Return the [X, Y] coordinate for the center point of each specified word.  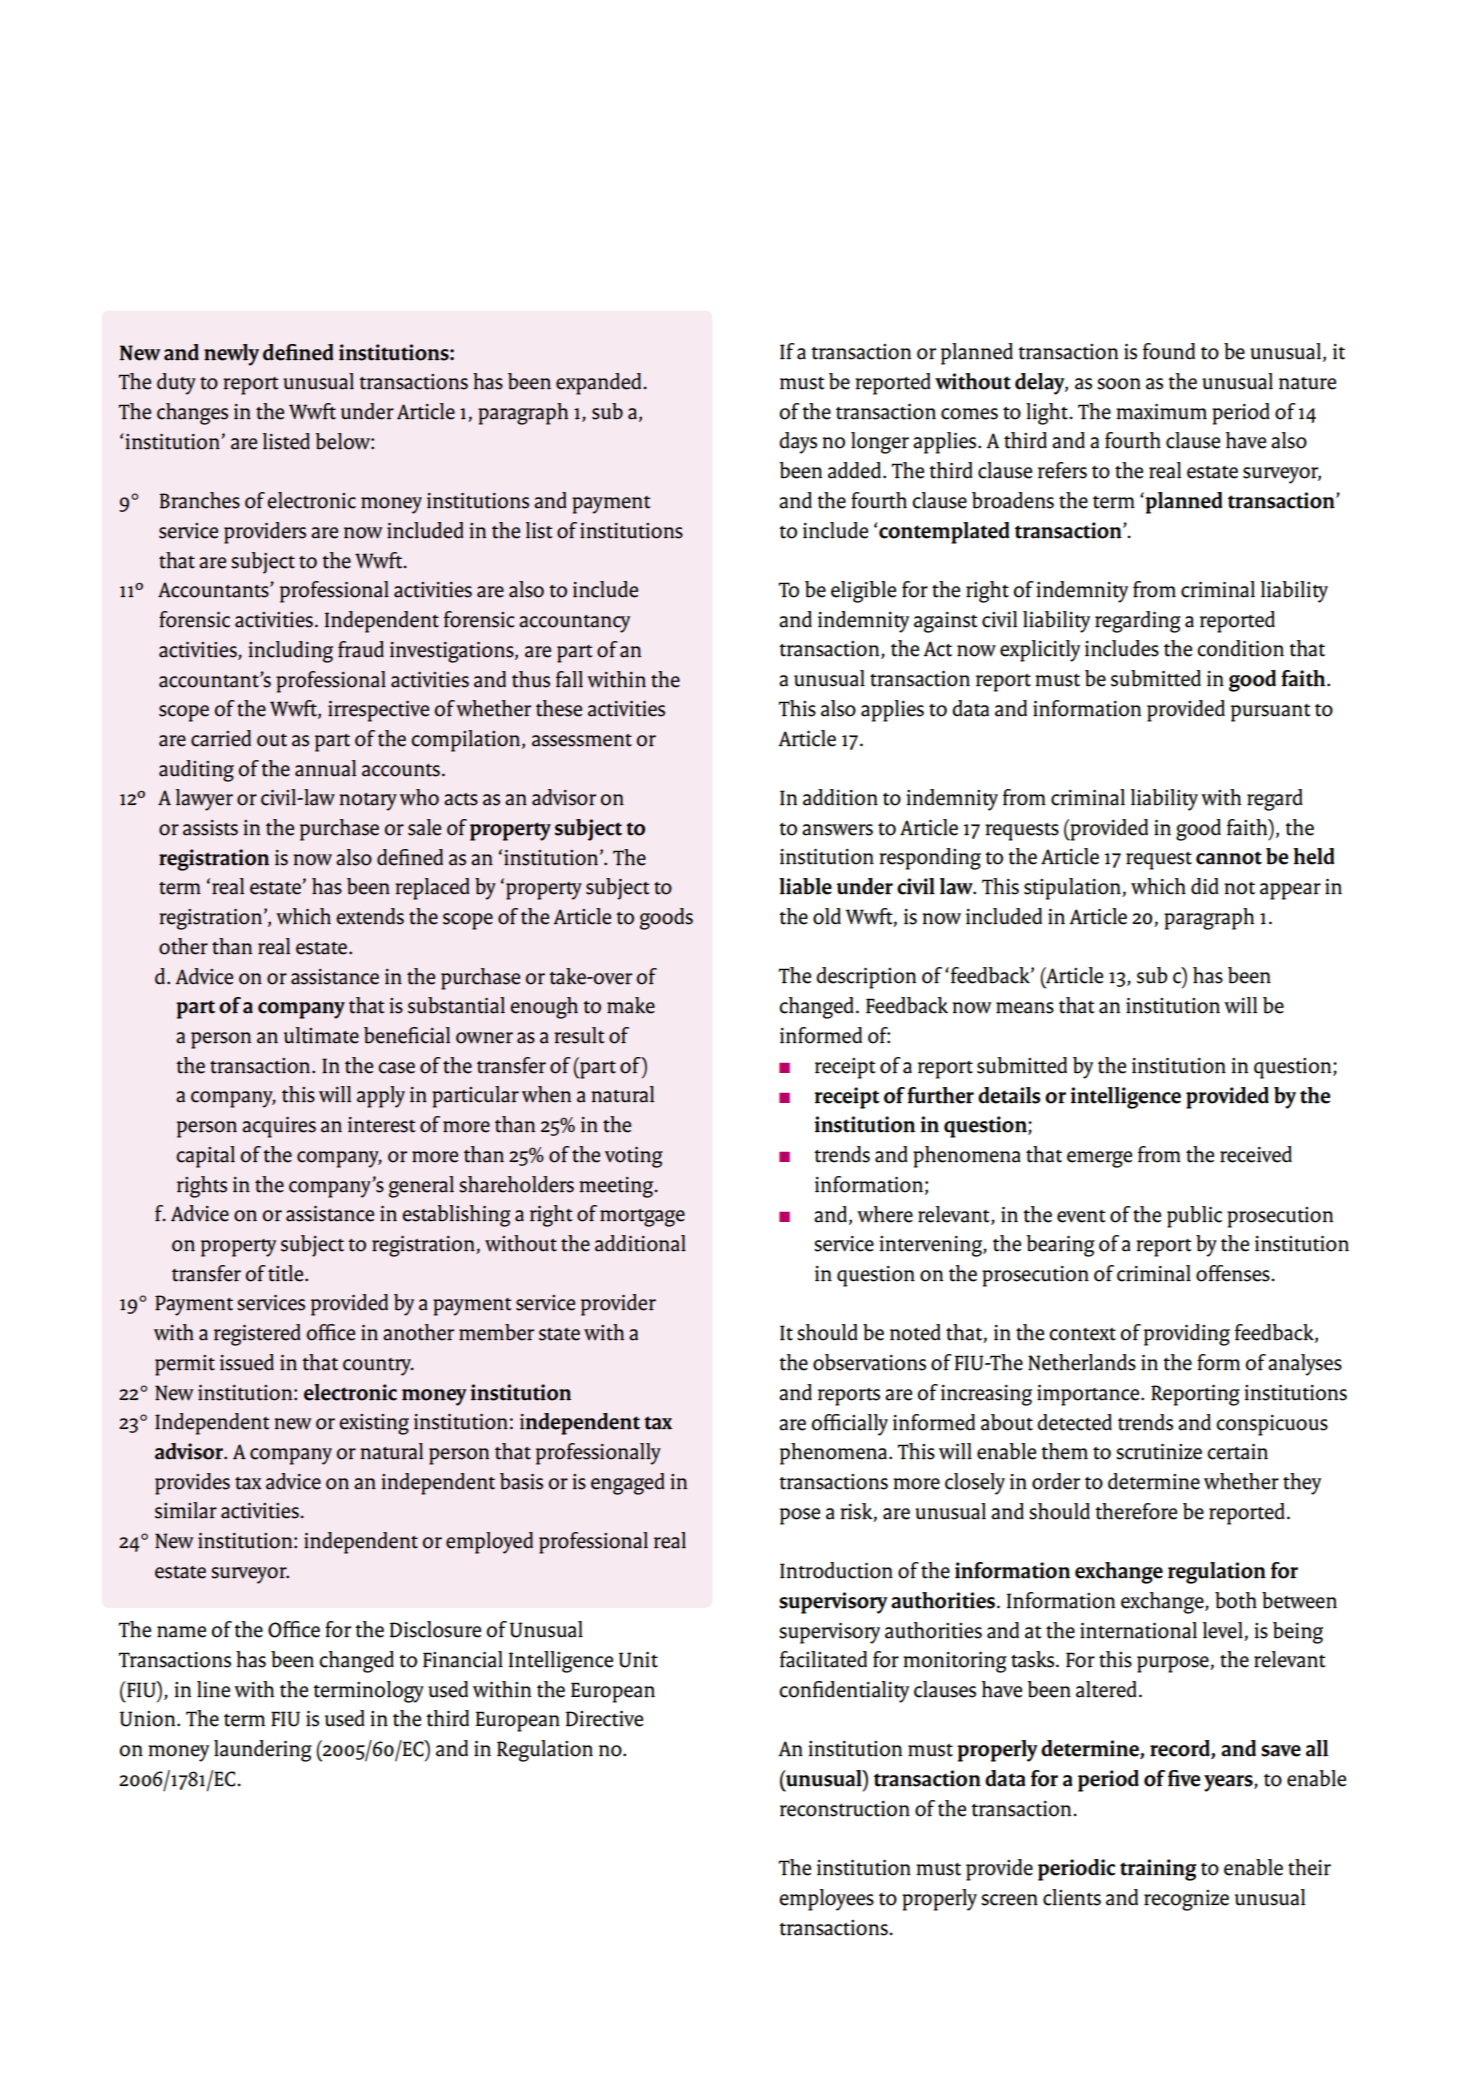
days [798, 443]
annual [326, 768]
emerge [1099, 1159]
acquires [279, 1127]
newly [231, 355]
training [1158, 1870]
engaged [628, 1484]
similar [186, 1510]
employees [826, 1900]
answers [837, 830]
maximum [1161, 412]
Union [148, 1719]
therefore [1136, 1511]
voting [634, 1157]
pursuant [1271, 713]
